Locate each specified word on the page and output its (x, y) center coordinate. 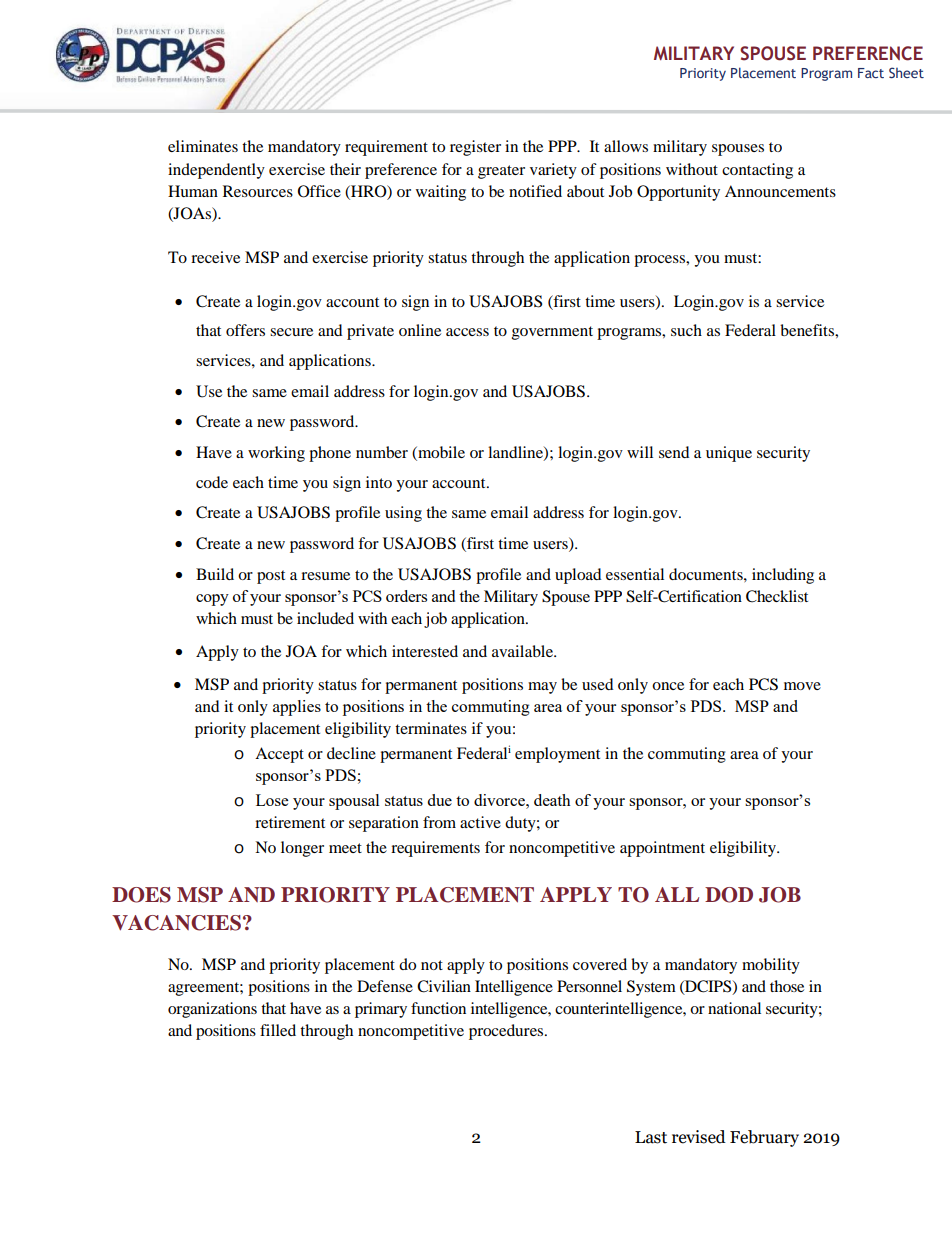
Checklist (777, 596)
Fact (871, 73)
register (475, 148)
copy (212, 600)
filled (278, 1030)
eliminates (203, 146)
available (523, 651)
